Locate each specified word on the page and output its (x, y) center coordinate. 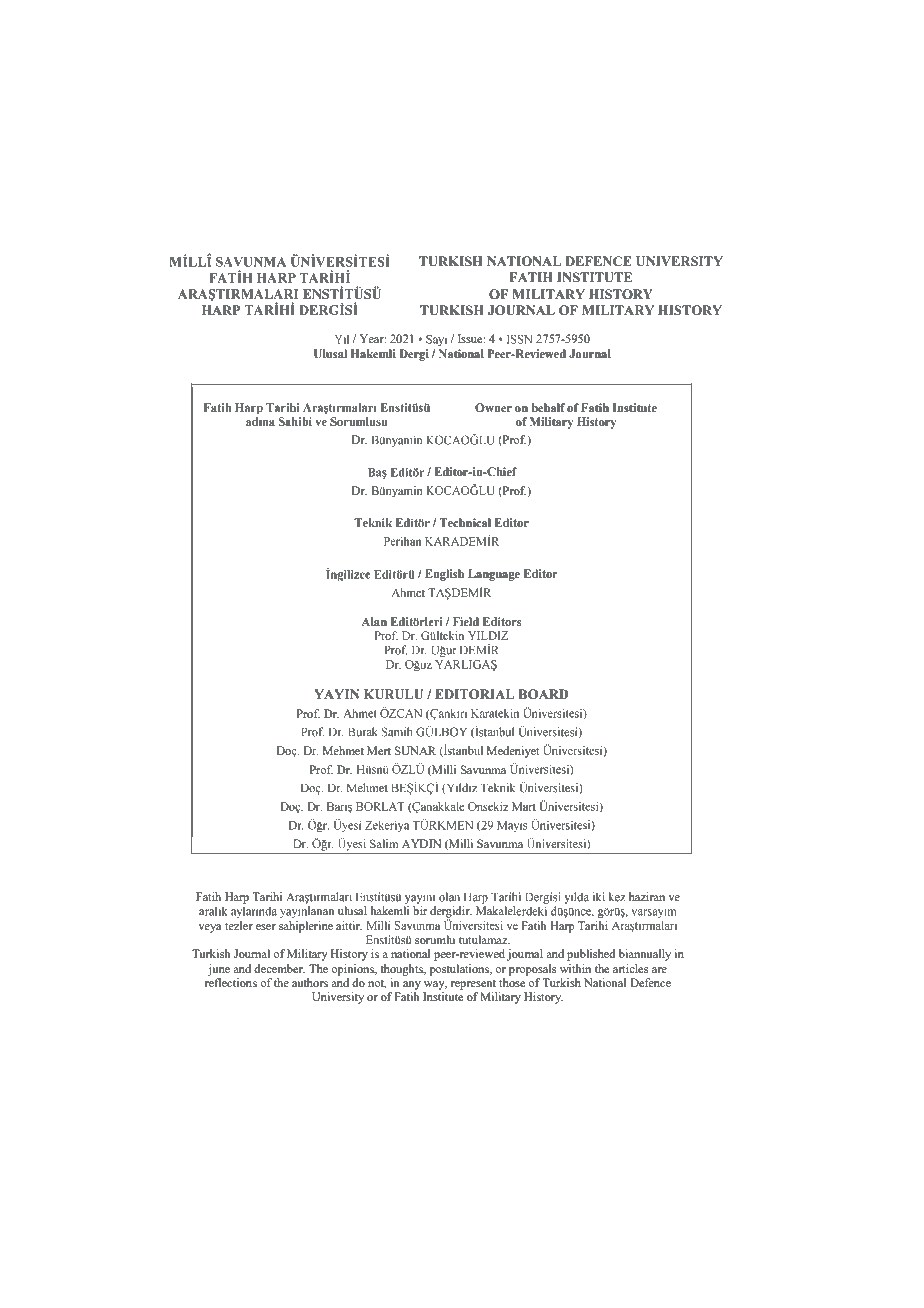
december (279, 968)
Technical (465, 522)
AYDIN (421, 843)
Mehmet (343, 750)
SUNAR (415, 750)
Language (494, 575)
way (435, 985)
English (444, 575)
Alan (374, 621)
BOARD (543, 694)
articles (630, 968)
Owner (493, 407)
